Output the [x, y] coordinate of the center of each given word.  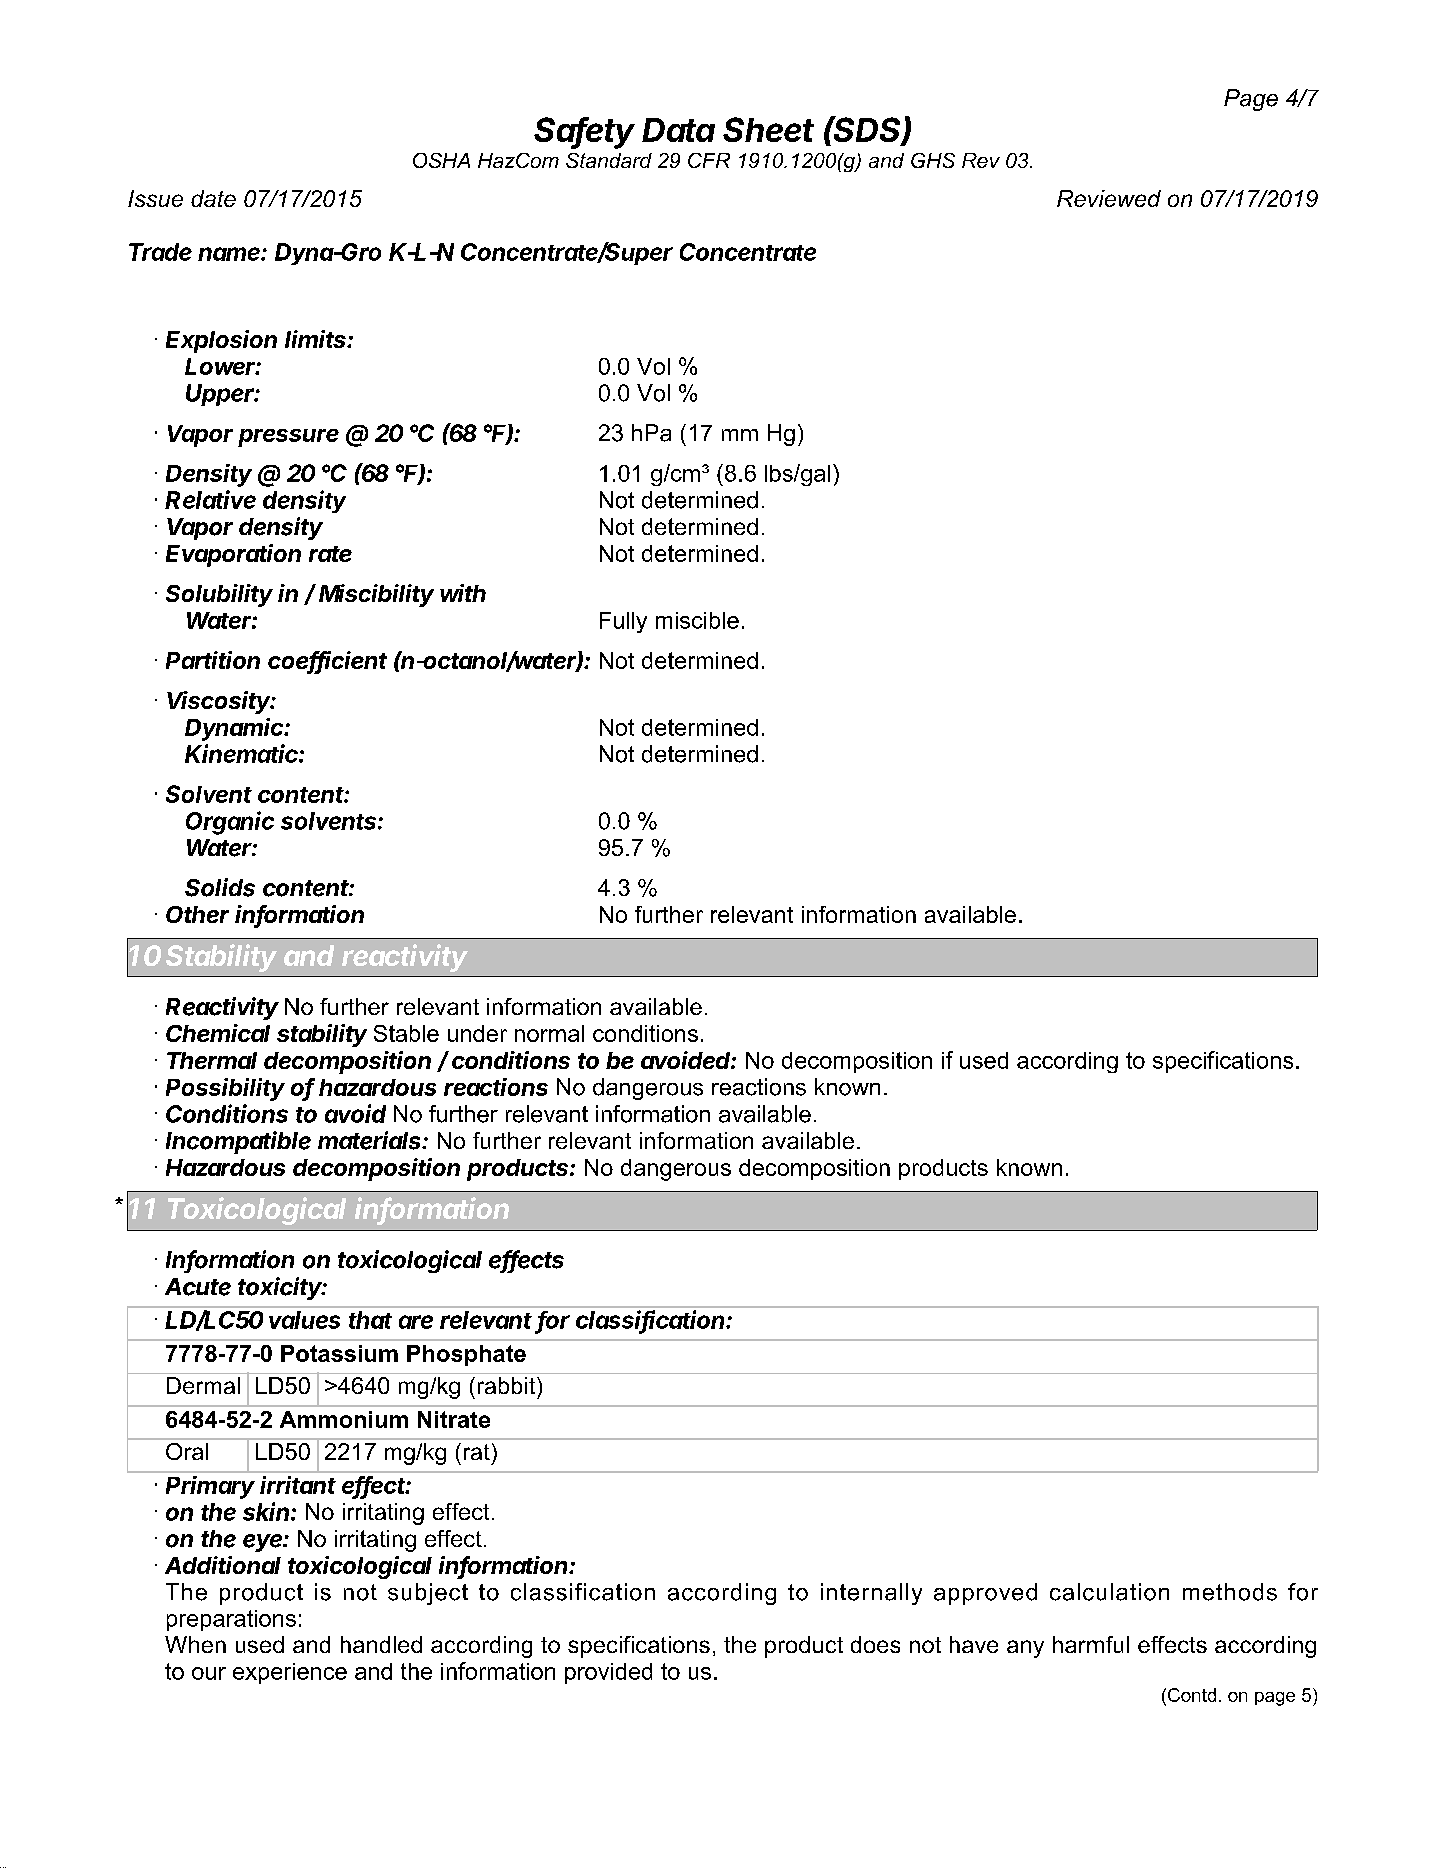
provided [608, 1673]
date [213, 198]
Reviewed [1109, 198]
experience [290, 1673]
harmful [1091, 1644]
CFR [709, 160]
